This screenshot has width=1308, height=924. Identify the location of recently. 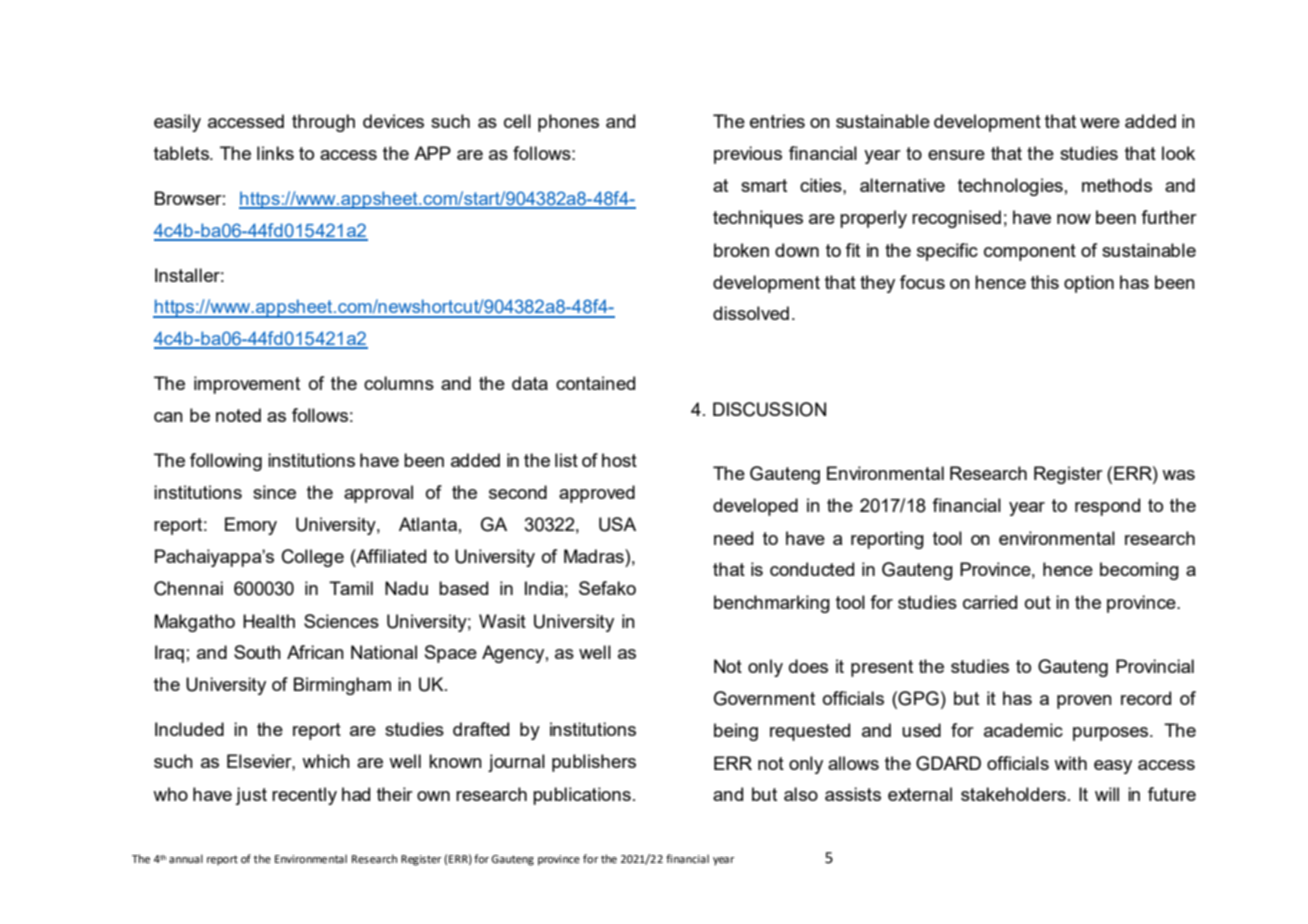
(304, 796).
